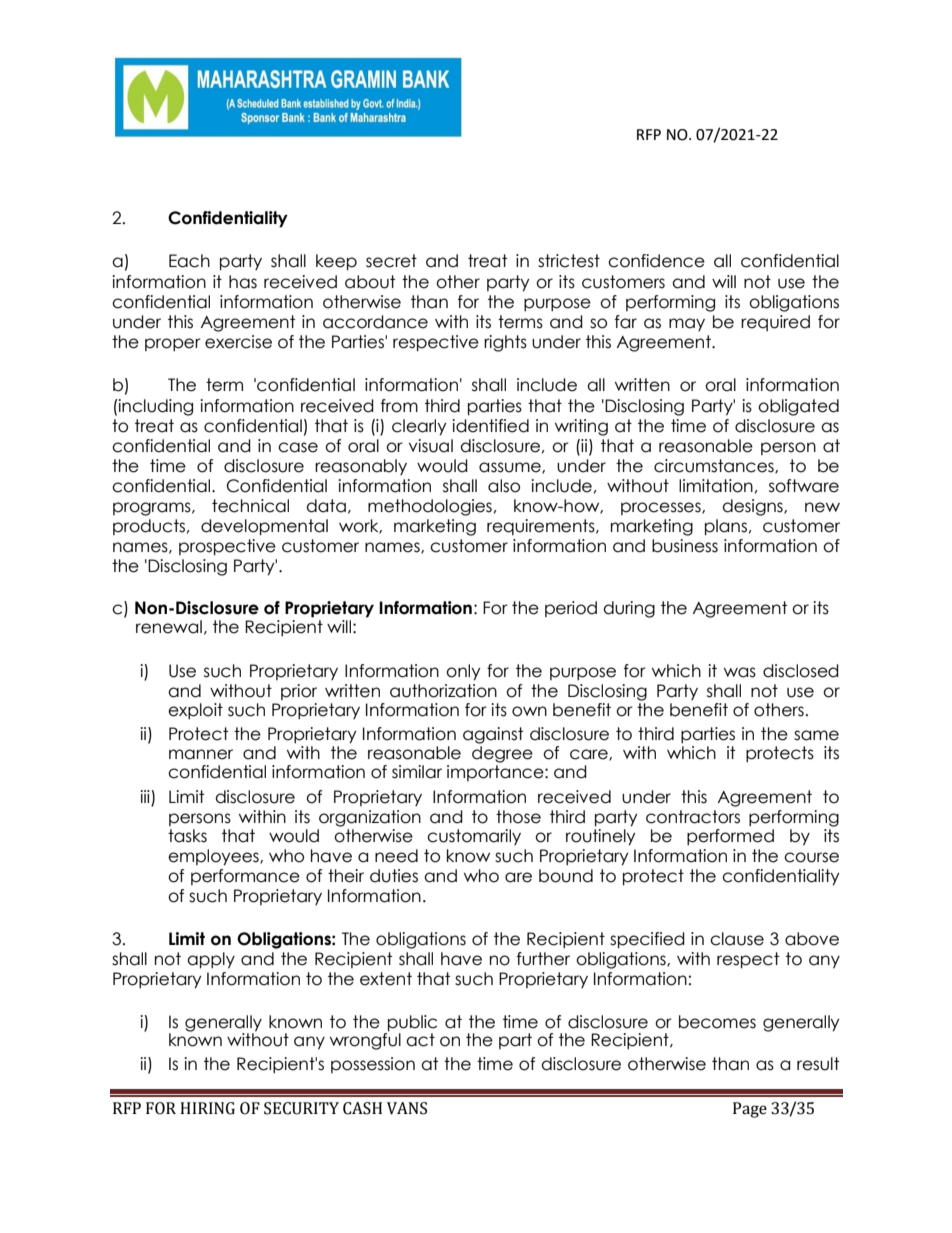 The height and width of the page is (1233, 952). I want to click on was, so click(740, 672).
